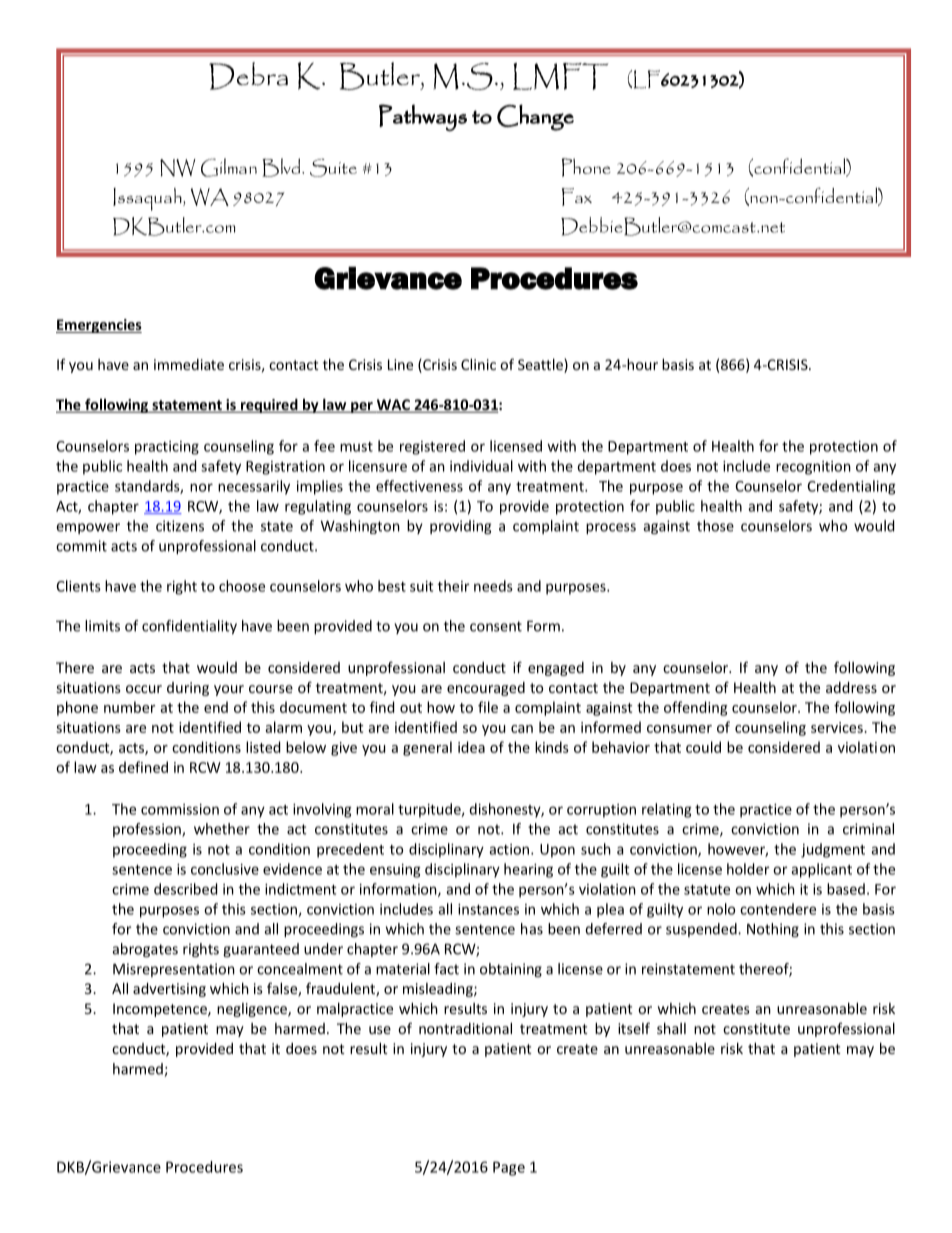 The width and height of the screenshot is (952, 1233). I want to click on limits, so click(102, 626).
